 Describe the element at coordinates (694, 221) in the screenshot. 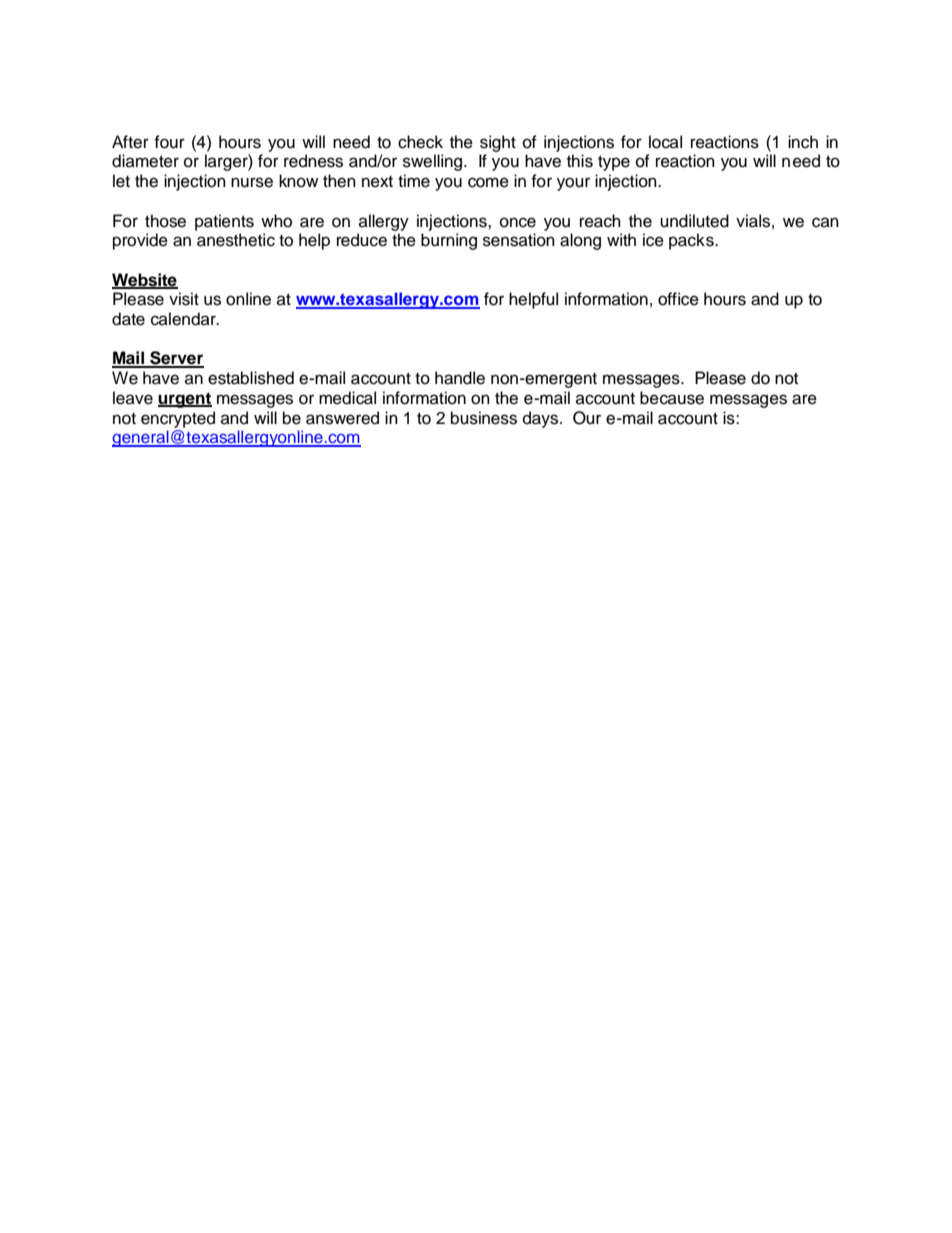

I see `undiluted` at that location.
